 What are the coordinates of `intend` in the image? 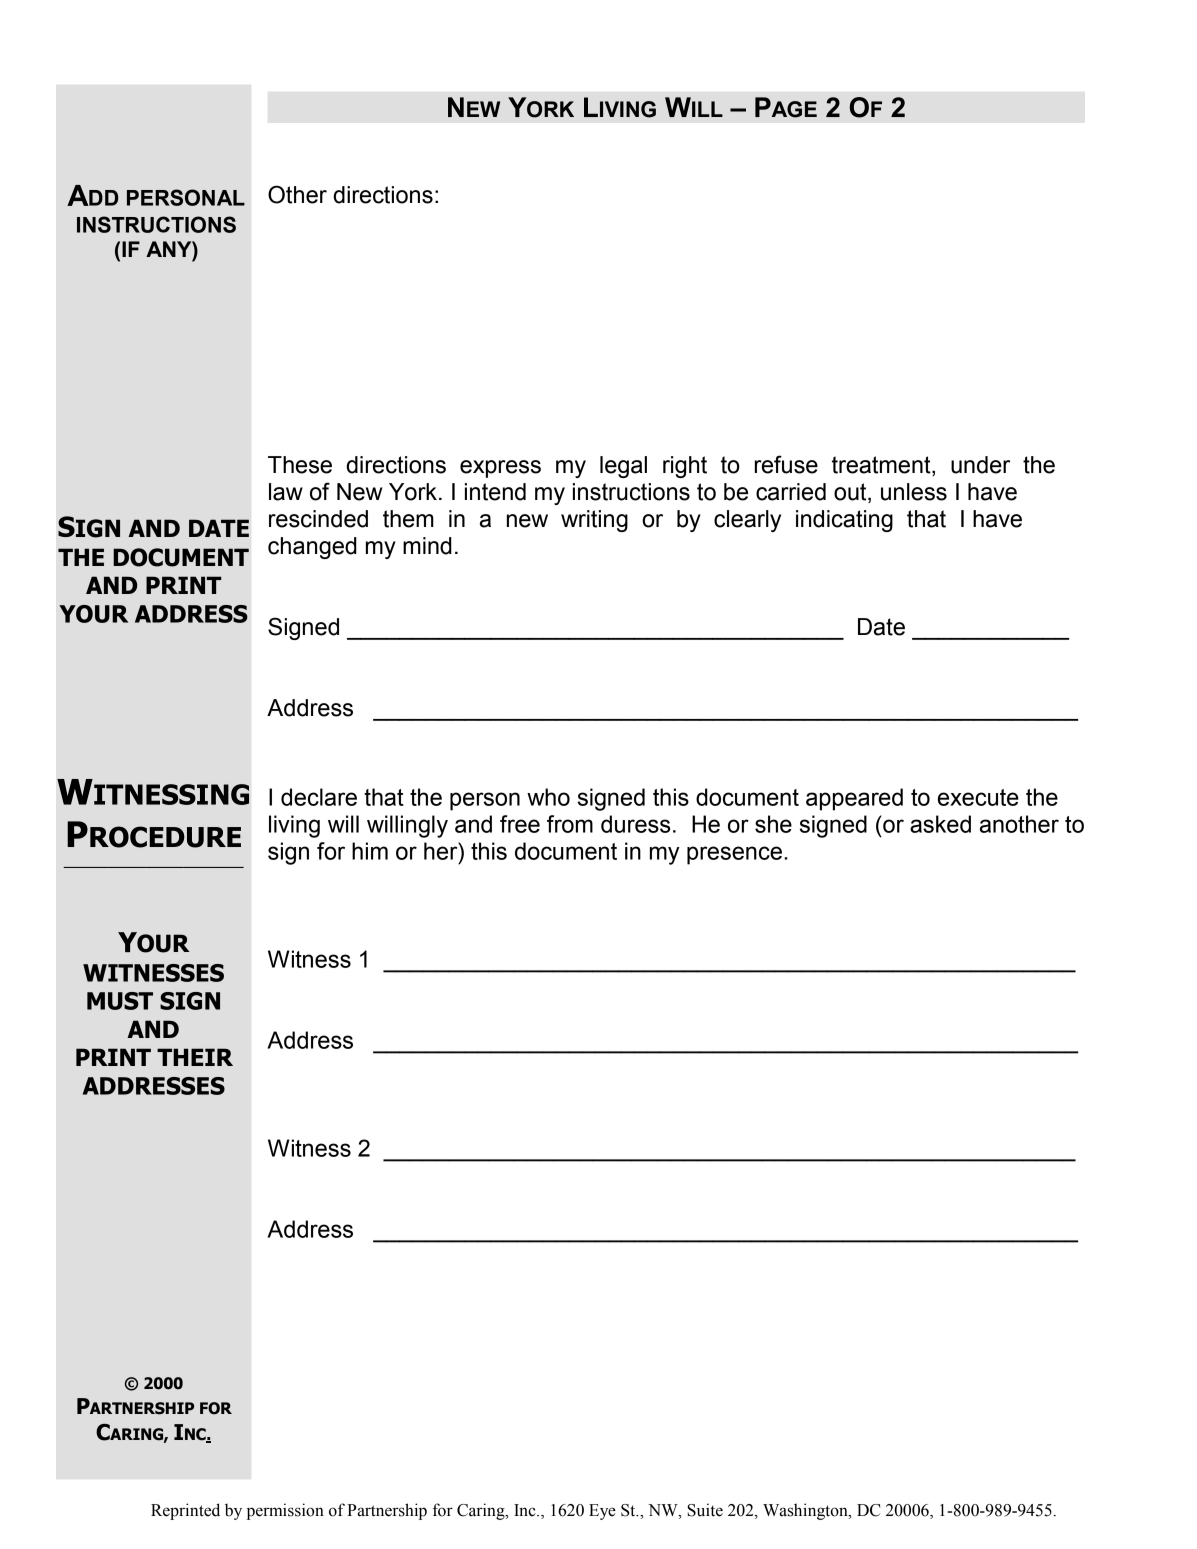 It's located at (495, 492).
